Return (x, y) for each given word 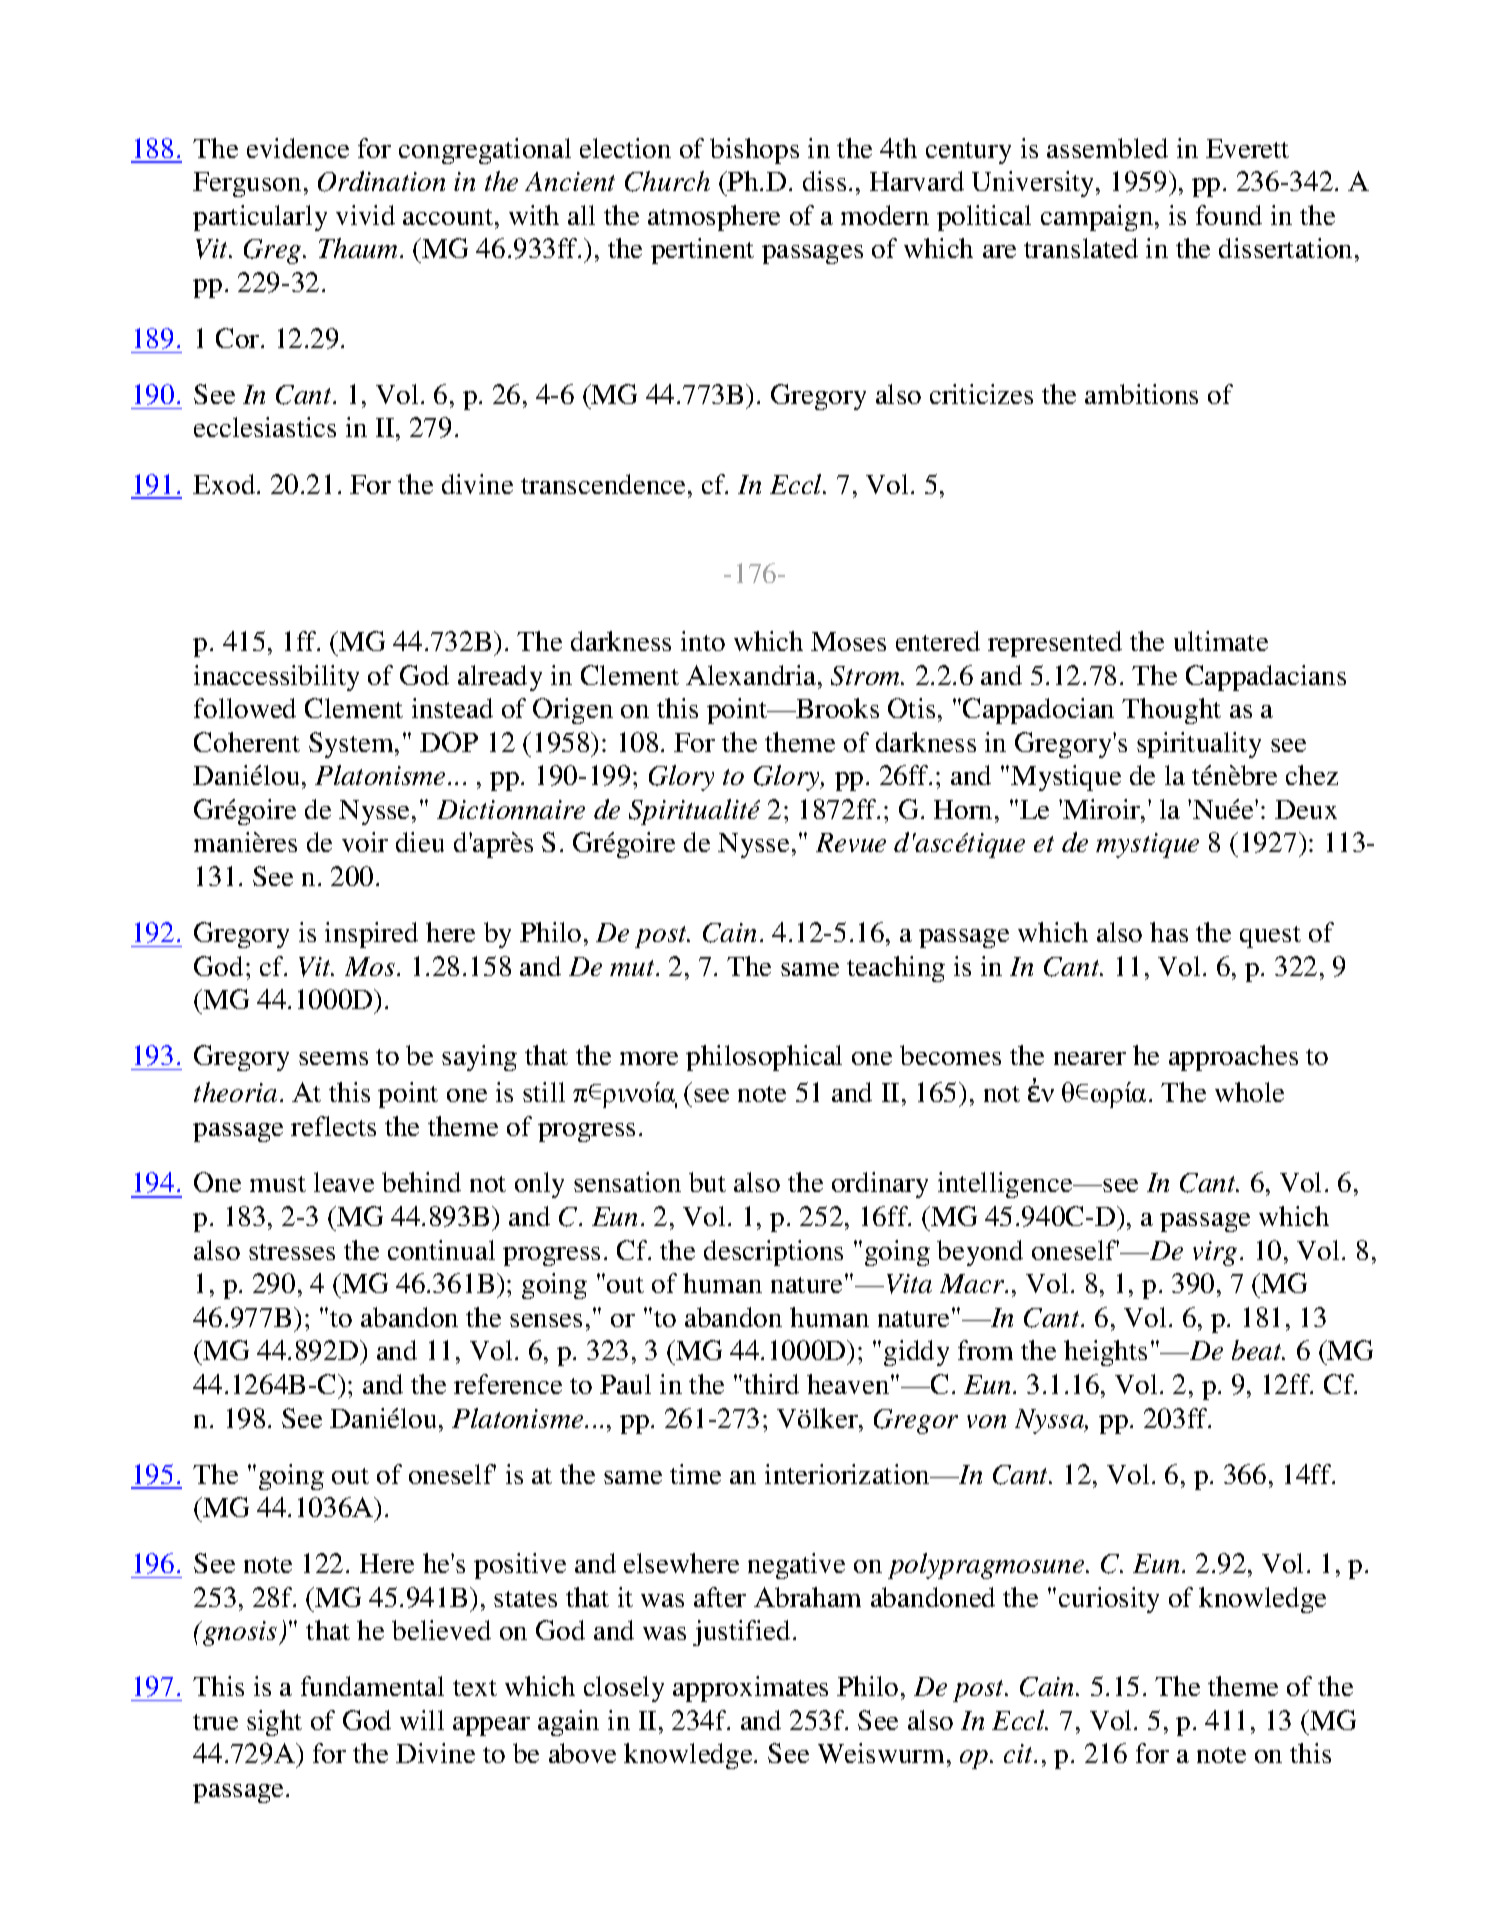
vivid (365, 215)
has (1169, 932)
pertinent (702, 251)
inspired (371, 935)
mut (633, 968)
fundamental (372, 1686)
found (1229, 215)
